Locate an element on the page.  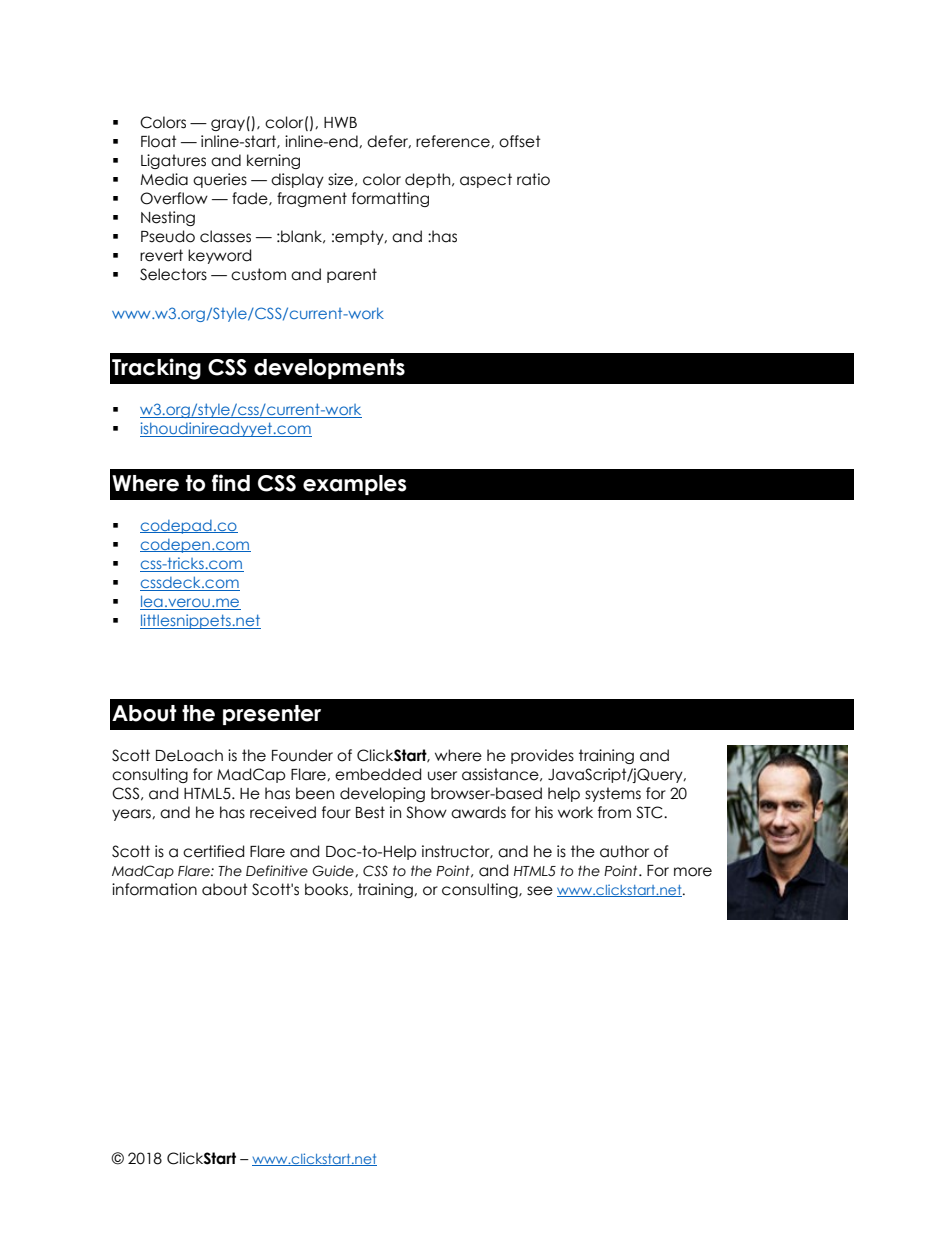
developments is located at coordinates (329, 369).
